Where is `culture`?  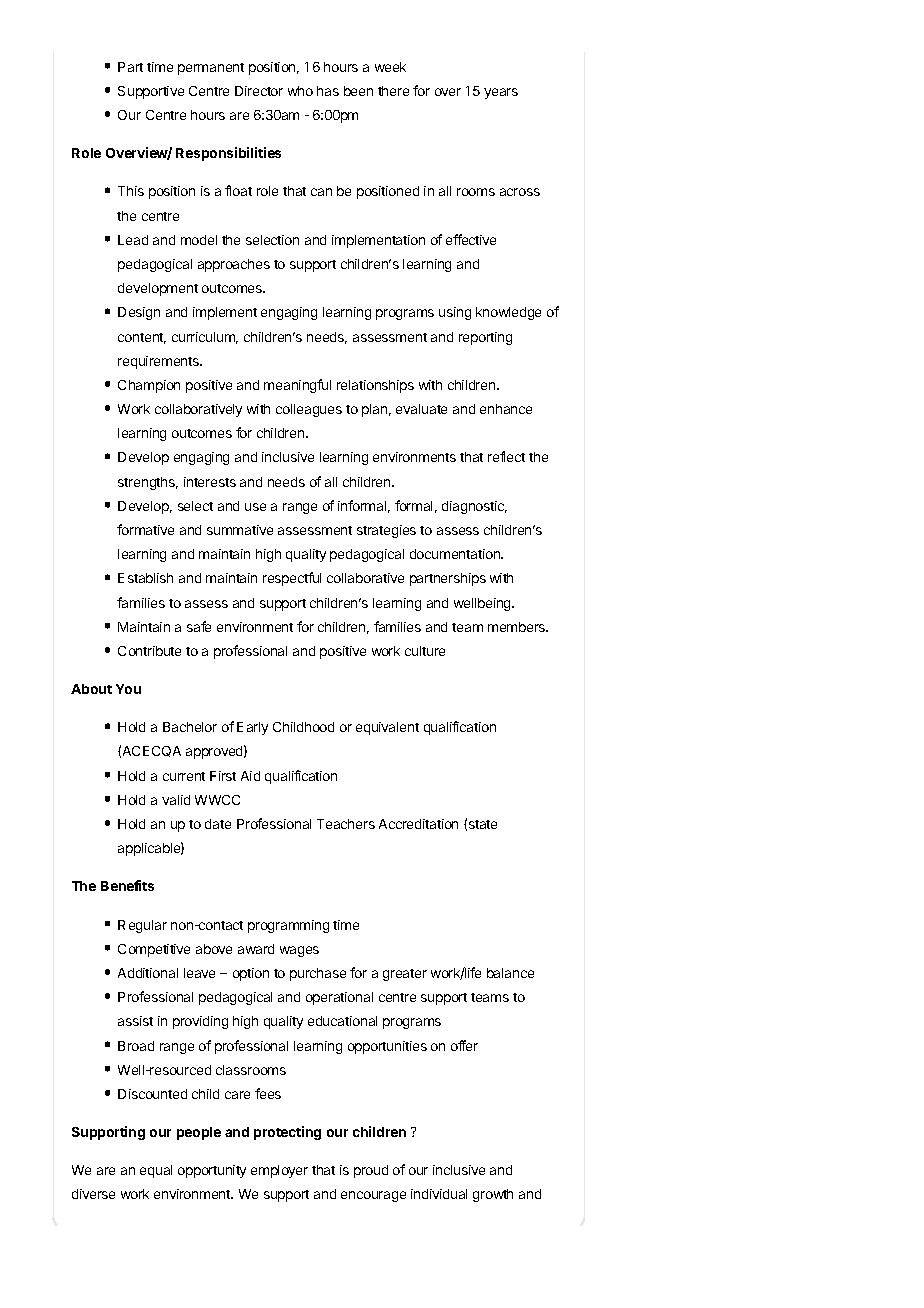 culture is located at coordinates (425, 651).
